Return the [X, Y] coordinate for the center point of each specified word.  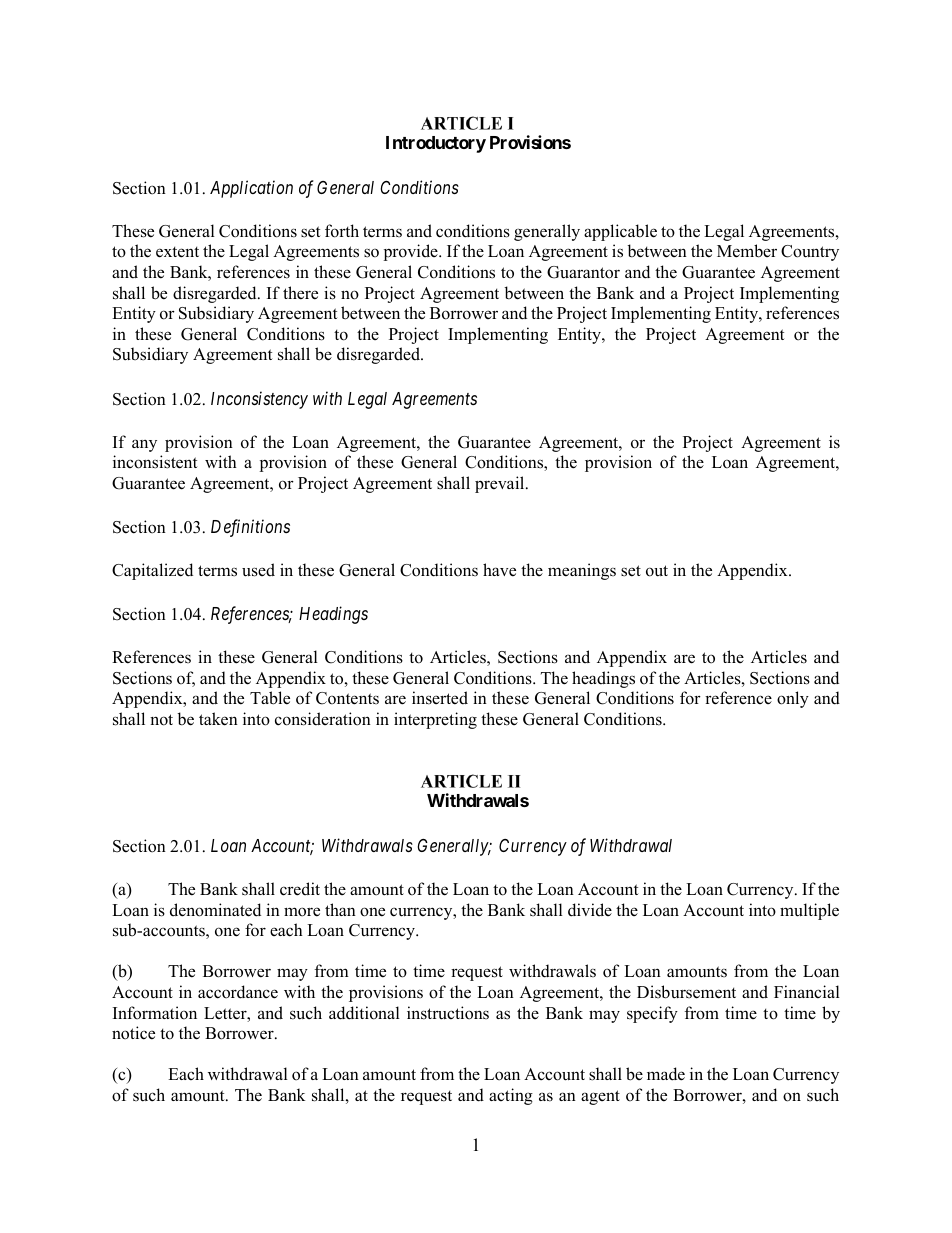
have [499, 570]
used [258, 570]
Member [747, 251]
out [657, 571]
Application [251, 189]
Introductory [436, 144]
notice [133, 1033]
